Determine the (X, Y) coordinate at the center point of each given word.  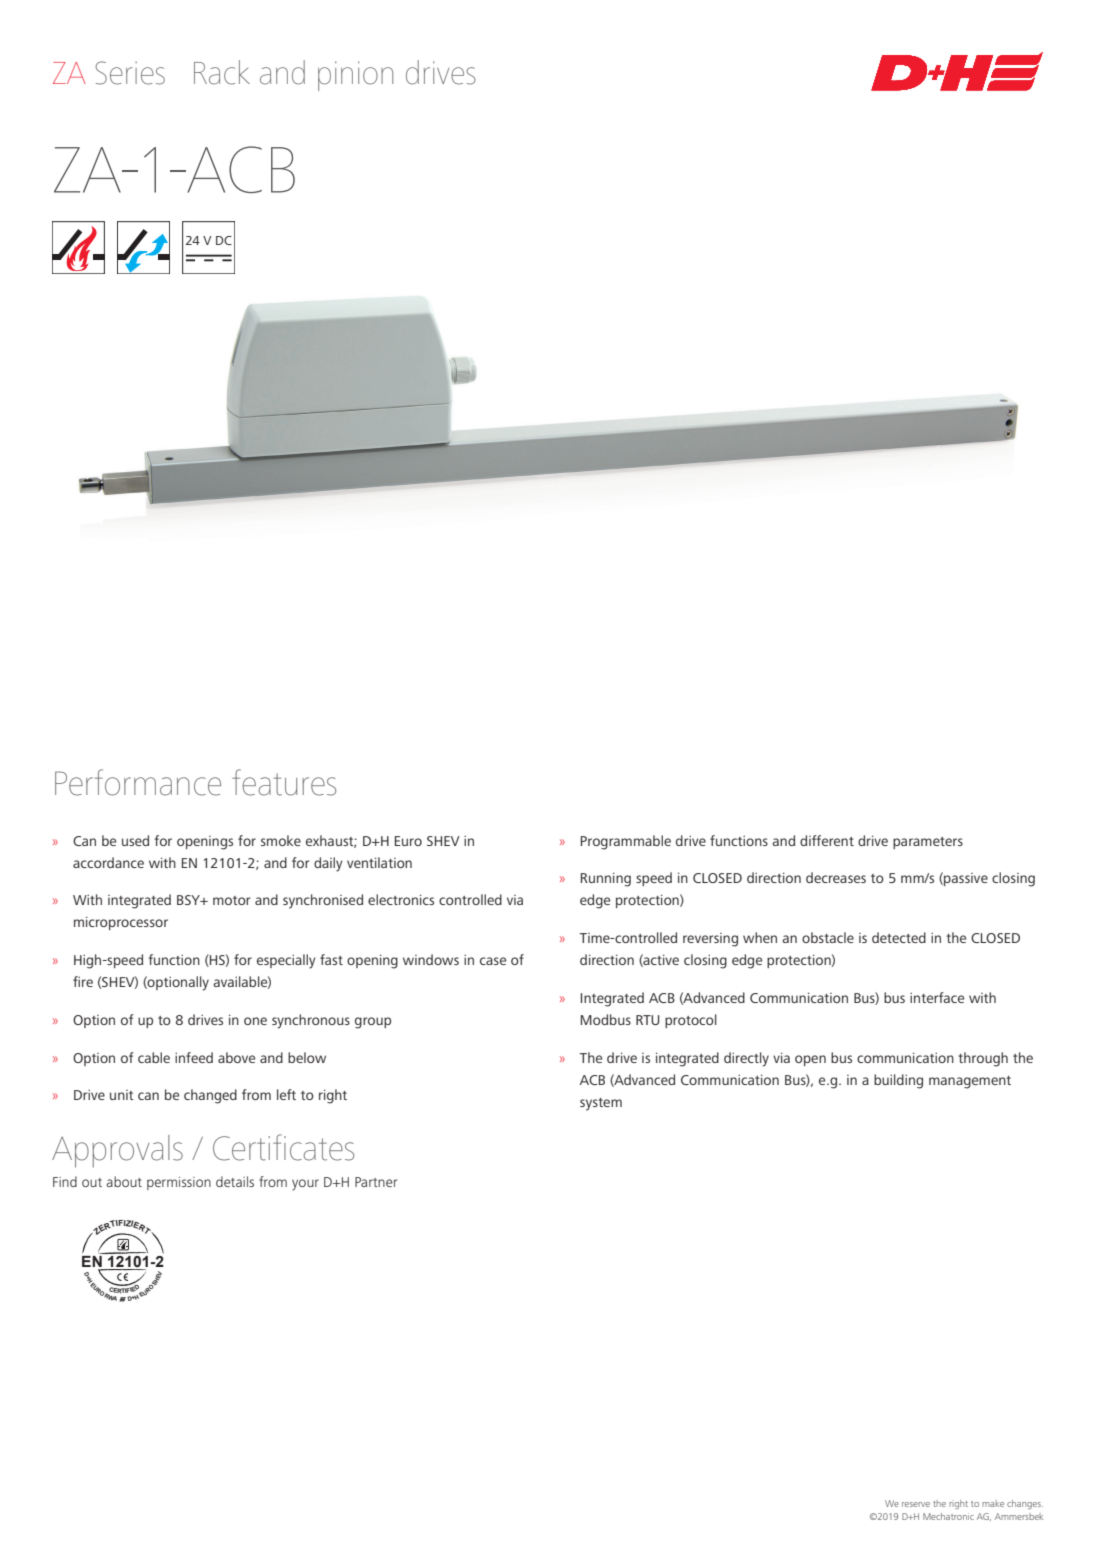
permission (179, 1183)
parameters (928, 843)
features (284, 782)
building (898, 1081)
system (601, 1104)
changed (210, 1096)
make (993, 1503)
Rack (222, 72)
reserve (916, 1504)
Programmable (626, 842)
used (135, 840)
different (827, 840)
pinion (355, 76)
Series (130, 73)
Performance (138, 782)
